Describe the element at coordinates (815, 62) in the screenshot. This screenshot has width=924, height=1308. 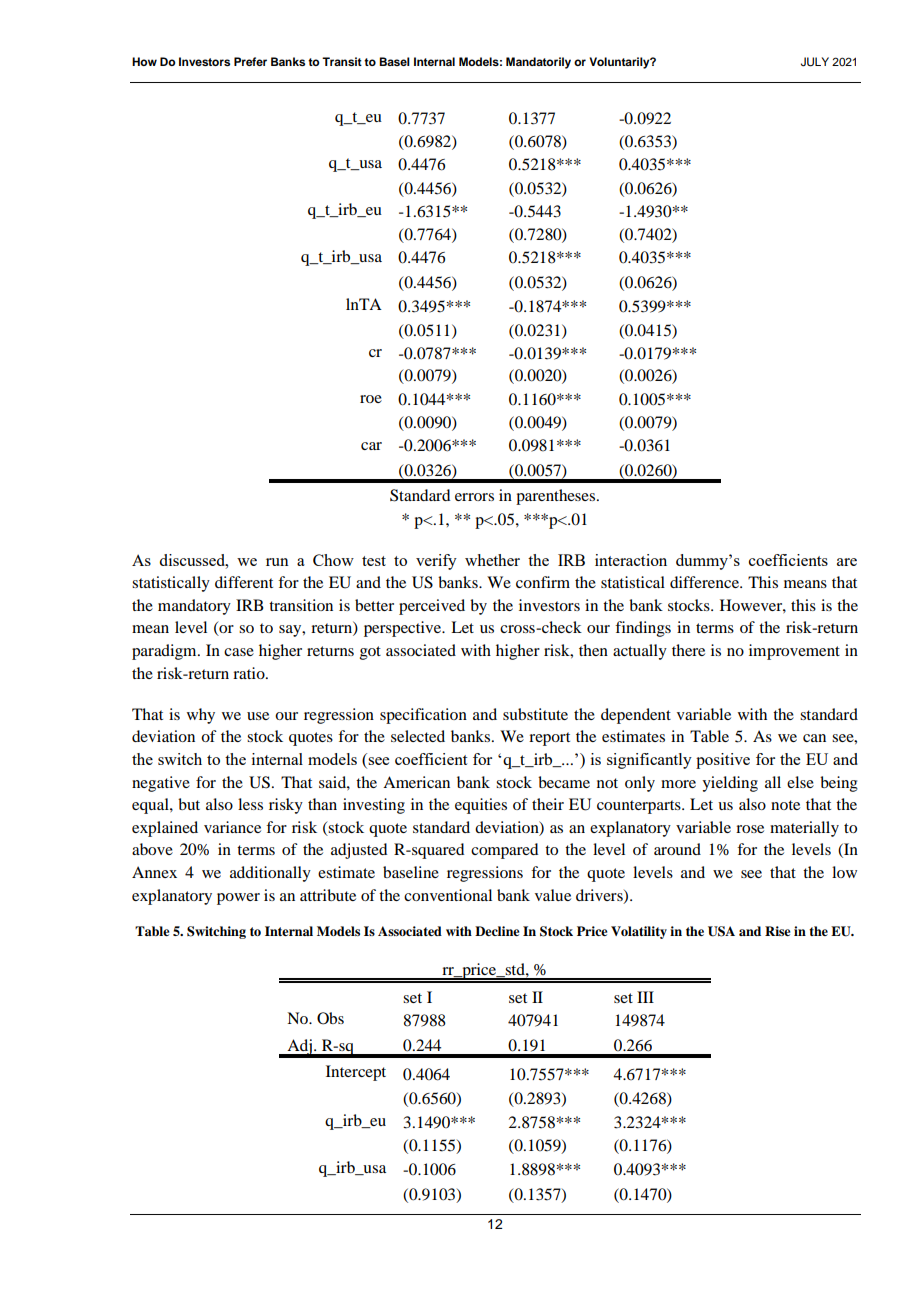
I see `JULY` at that location.
